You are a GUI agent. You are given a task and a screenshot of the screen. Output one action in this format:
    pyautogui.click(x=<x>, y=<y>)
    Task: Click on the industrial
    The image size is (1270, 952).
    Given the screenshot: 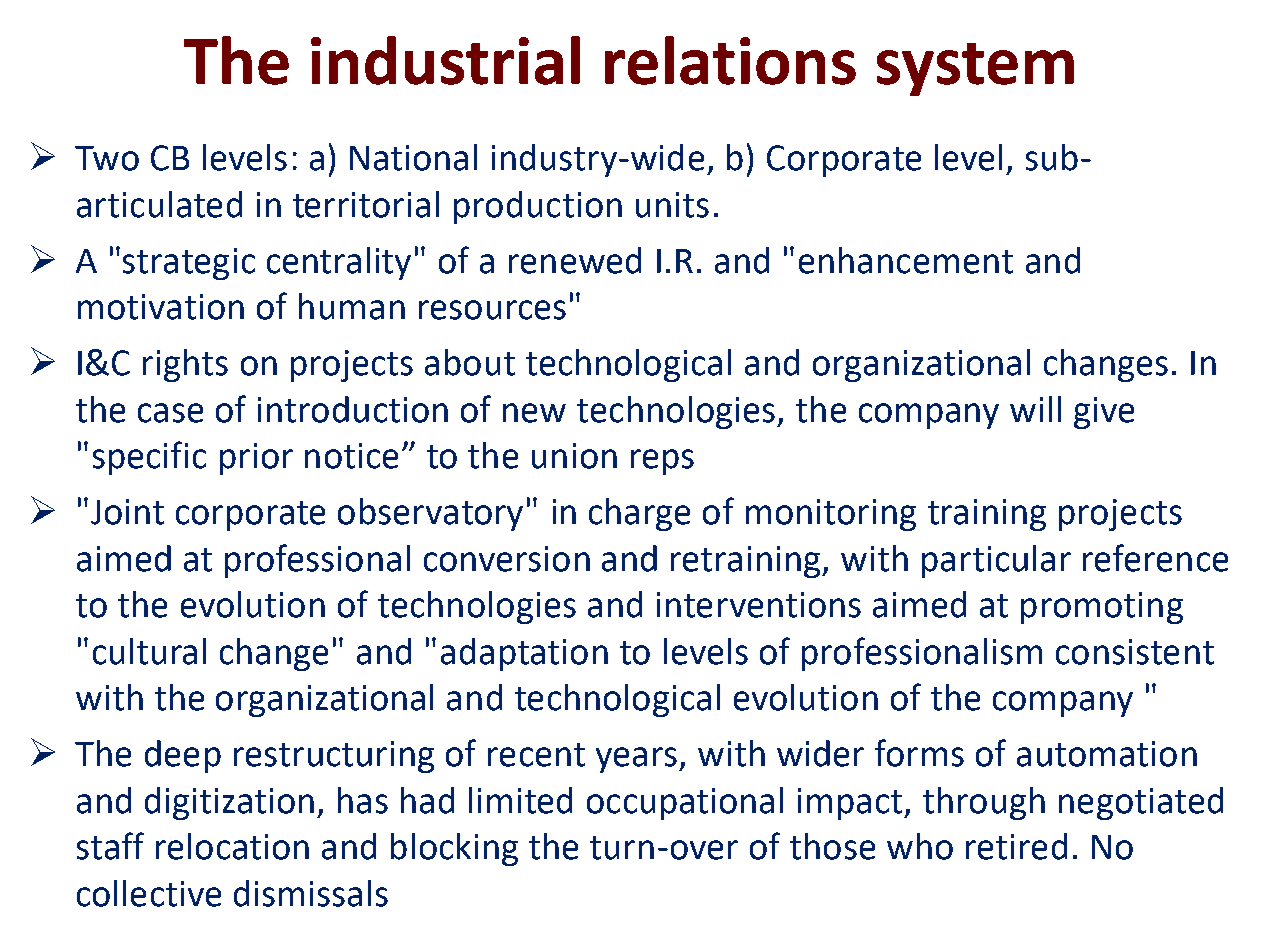 What is the action you would take?
    pyautogui.click(x=445, y=60)
